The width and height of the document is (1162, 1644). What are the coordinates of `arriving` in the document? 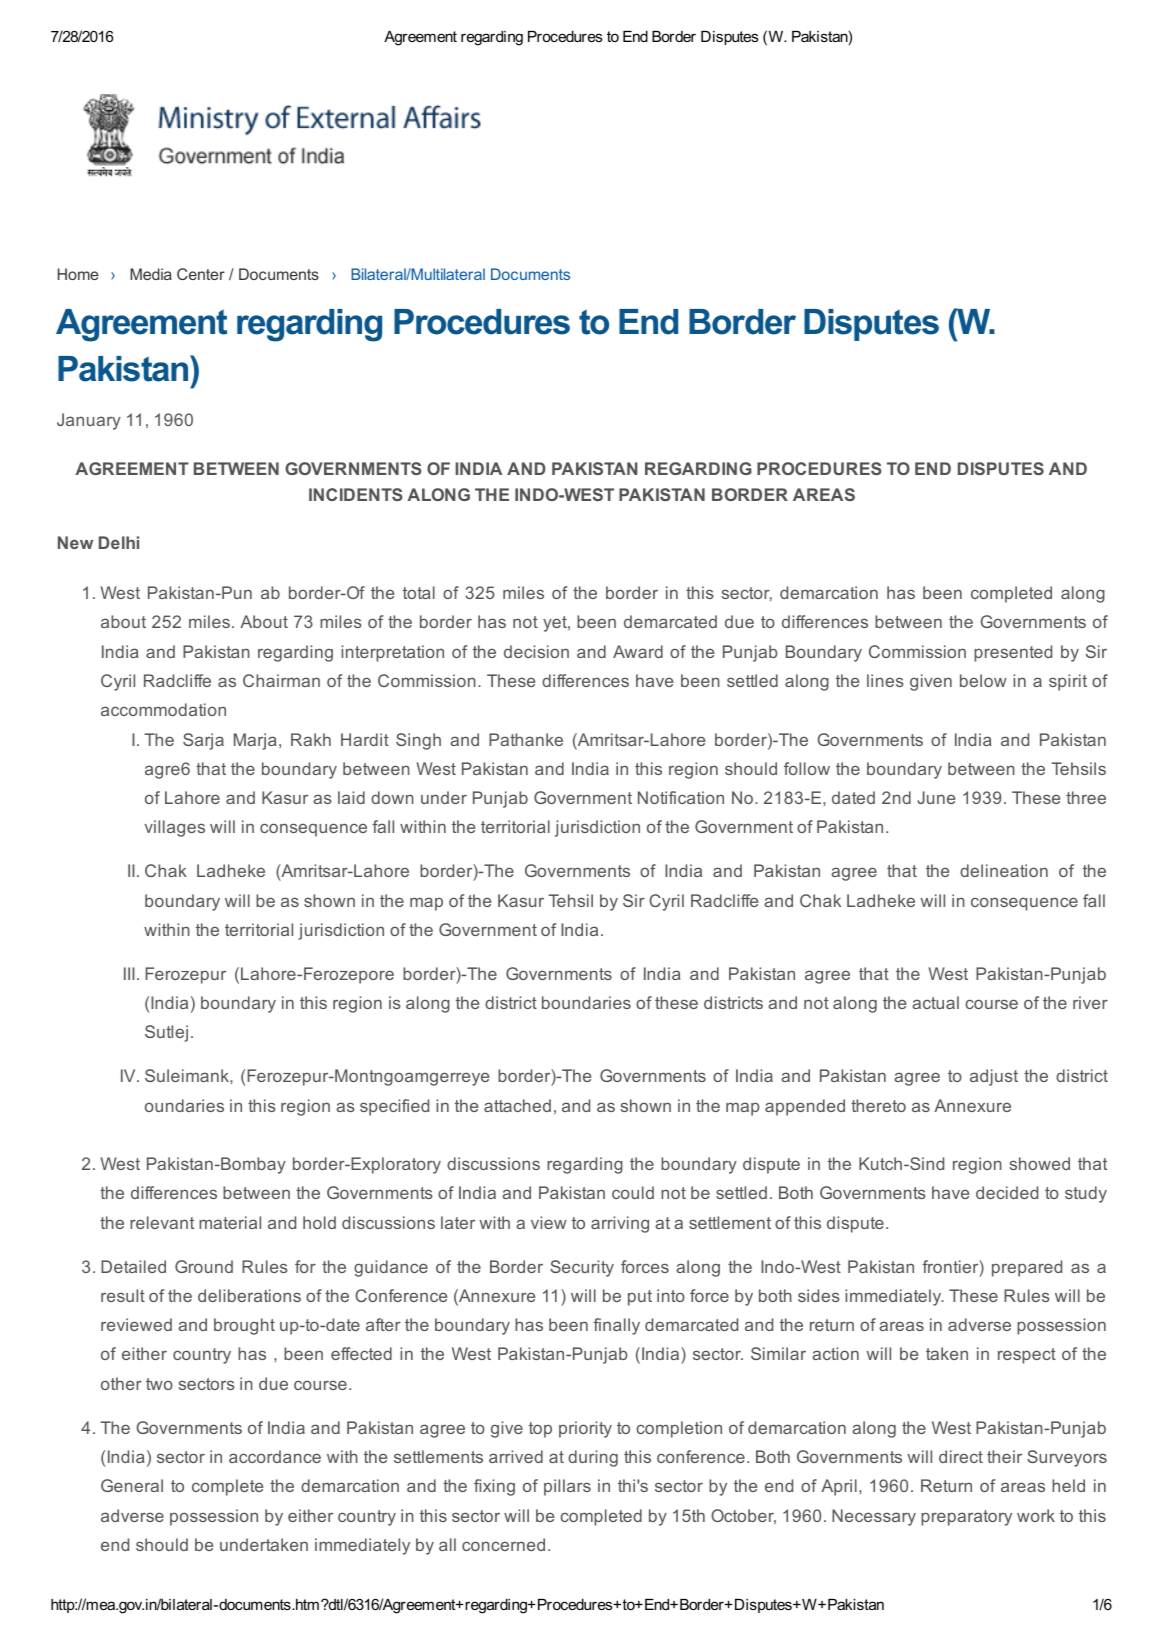 It's located at (620, 1224).
